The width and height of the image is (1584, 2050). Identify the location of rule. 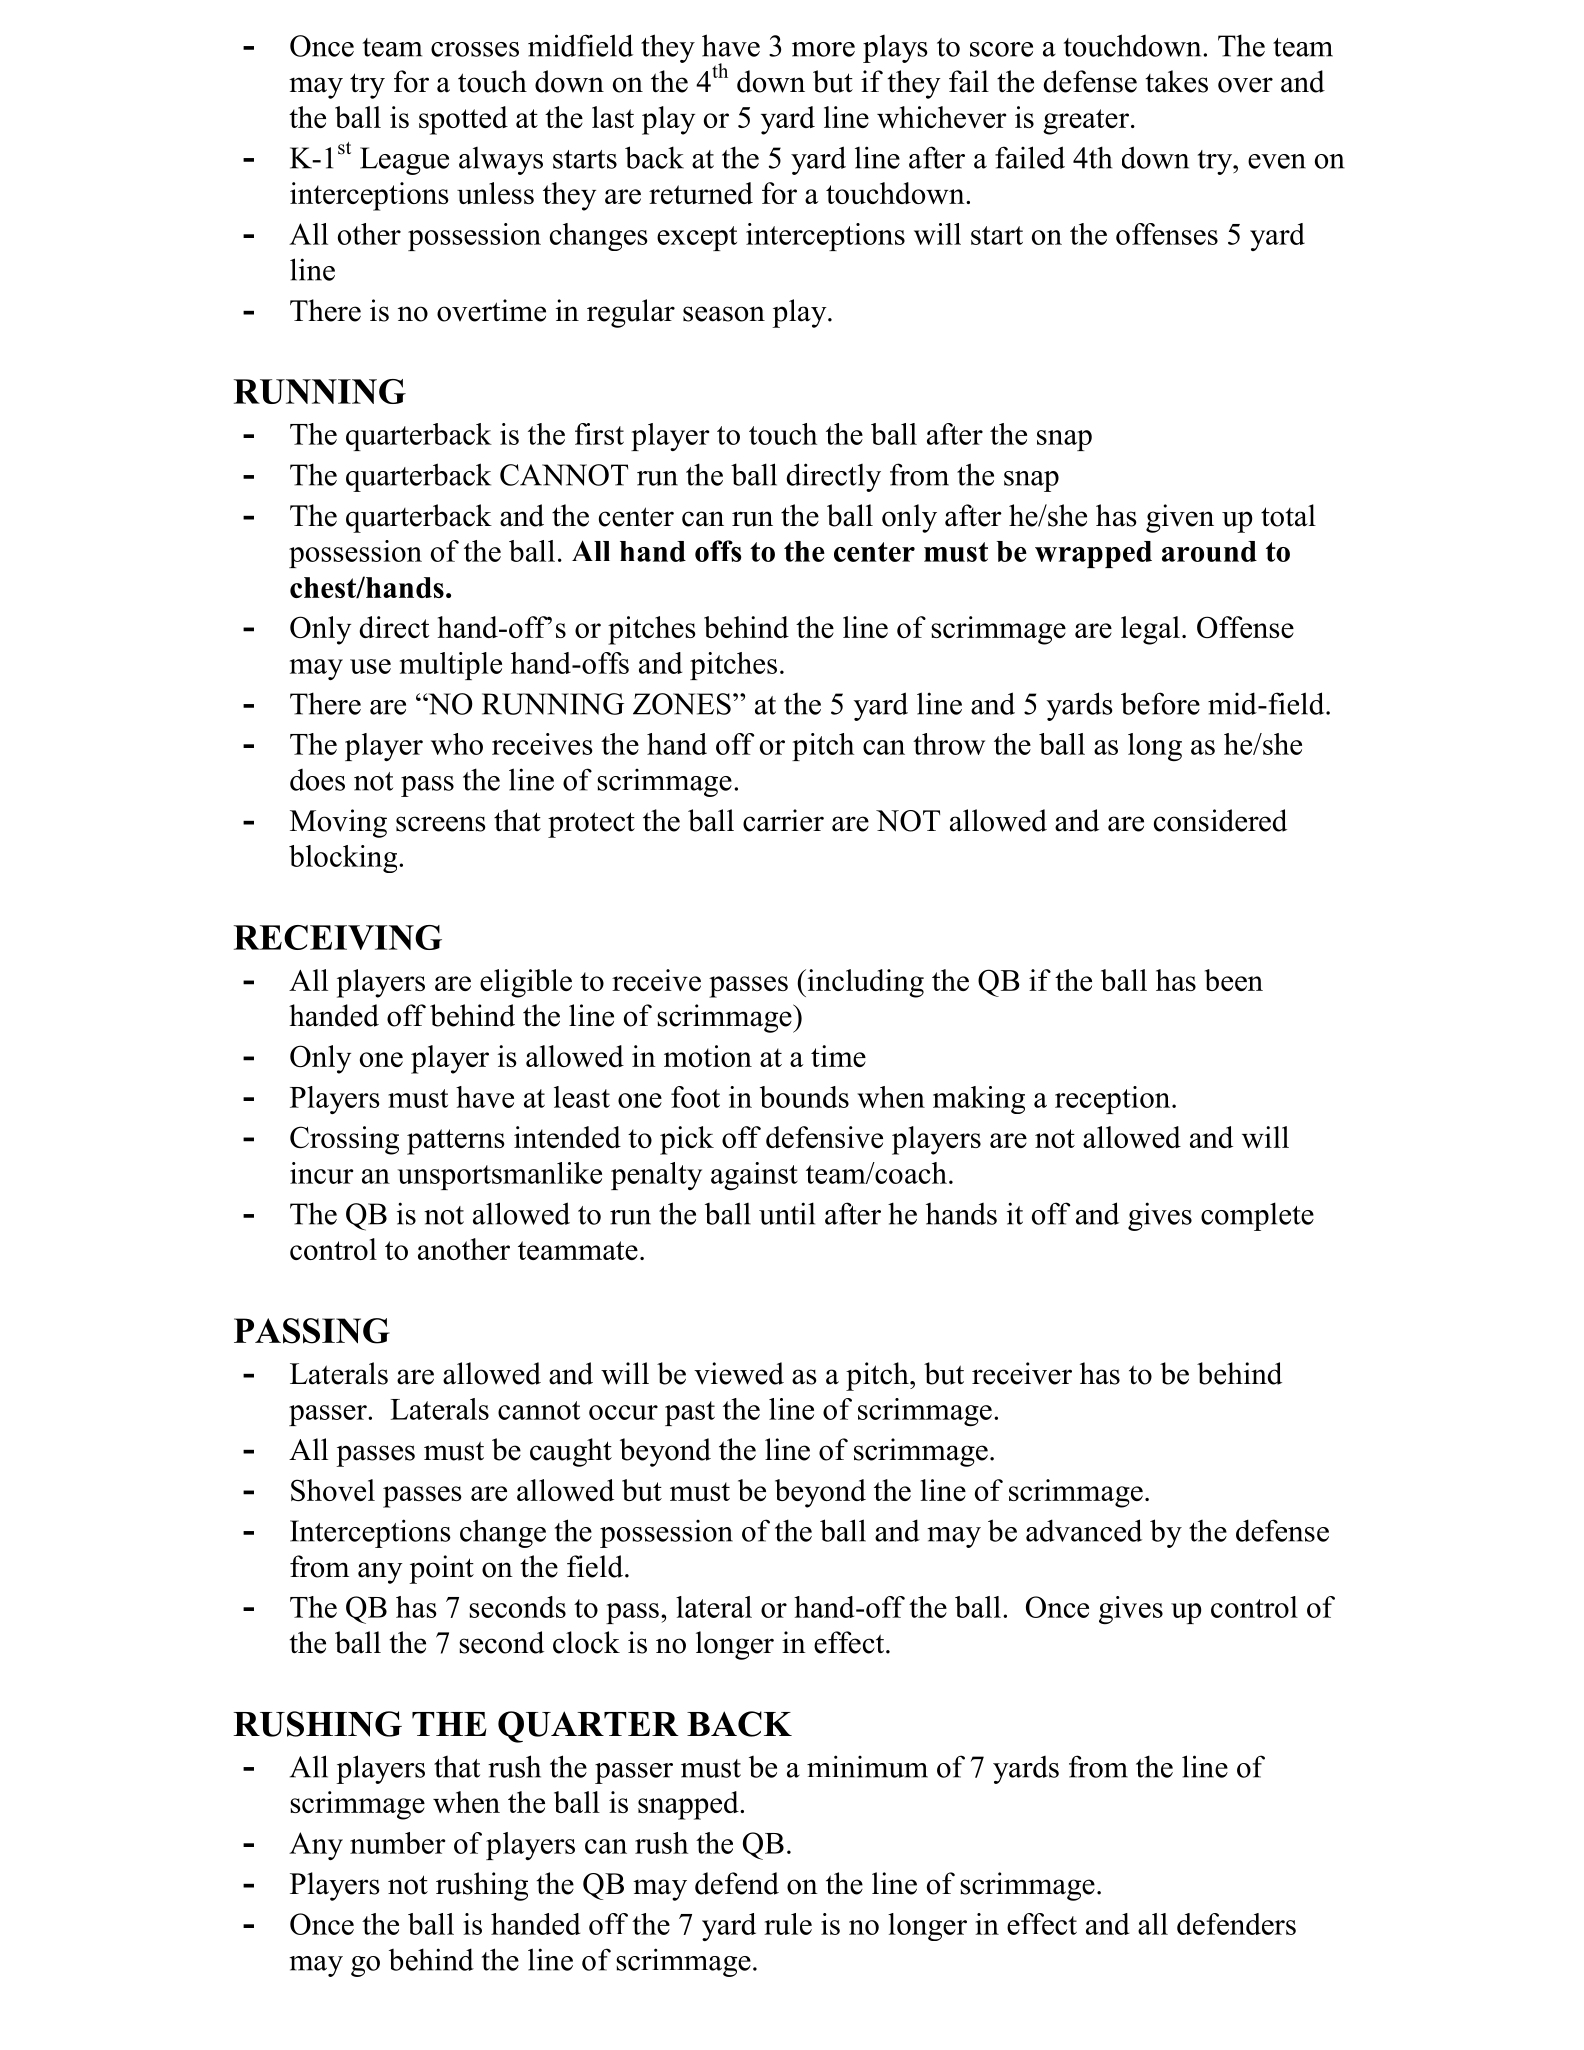
(788, 1924).
